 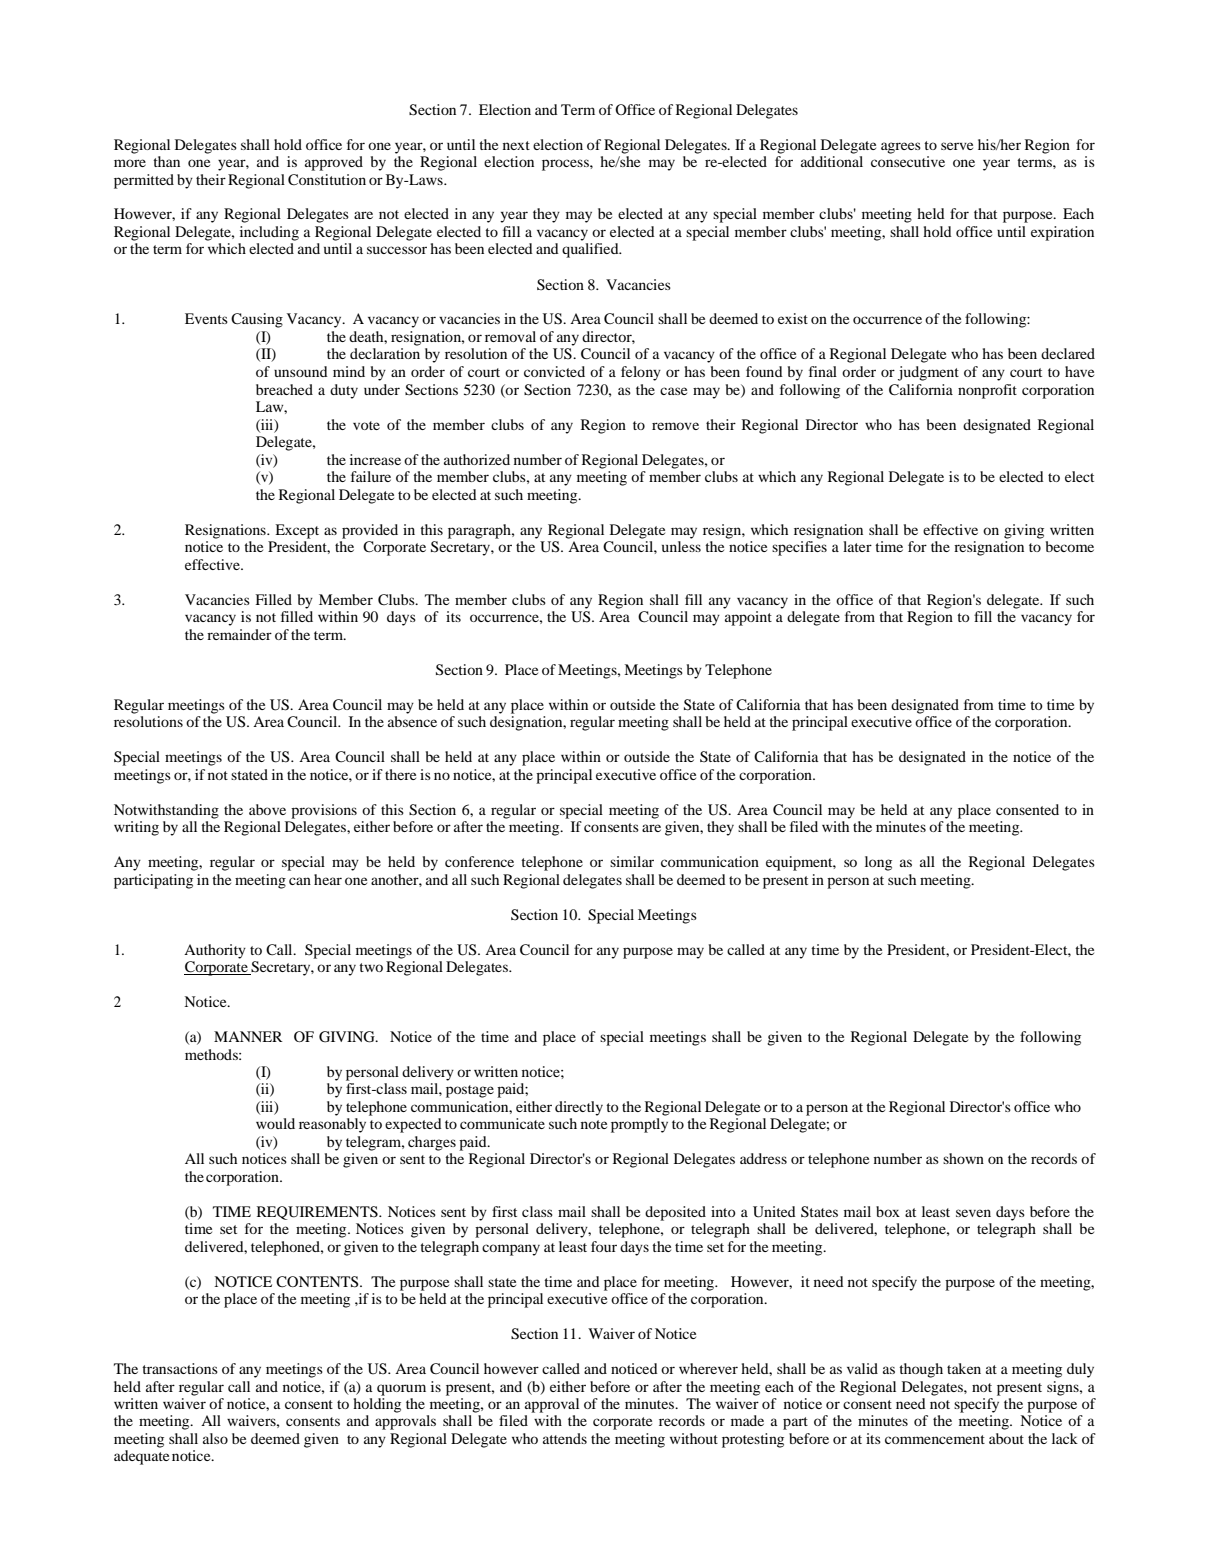 I want to click on long, so click(x=878, y=863).
